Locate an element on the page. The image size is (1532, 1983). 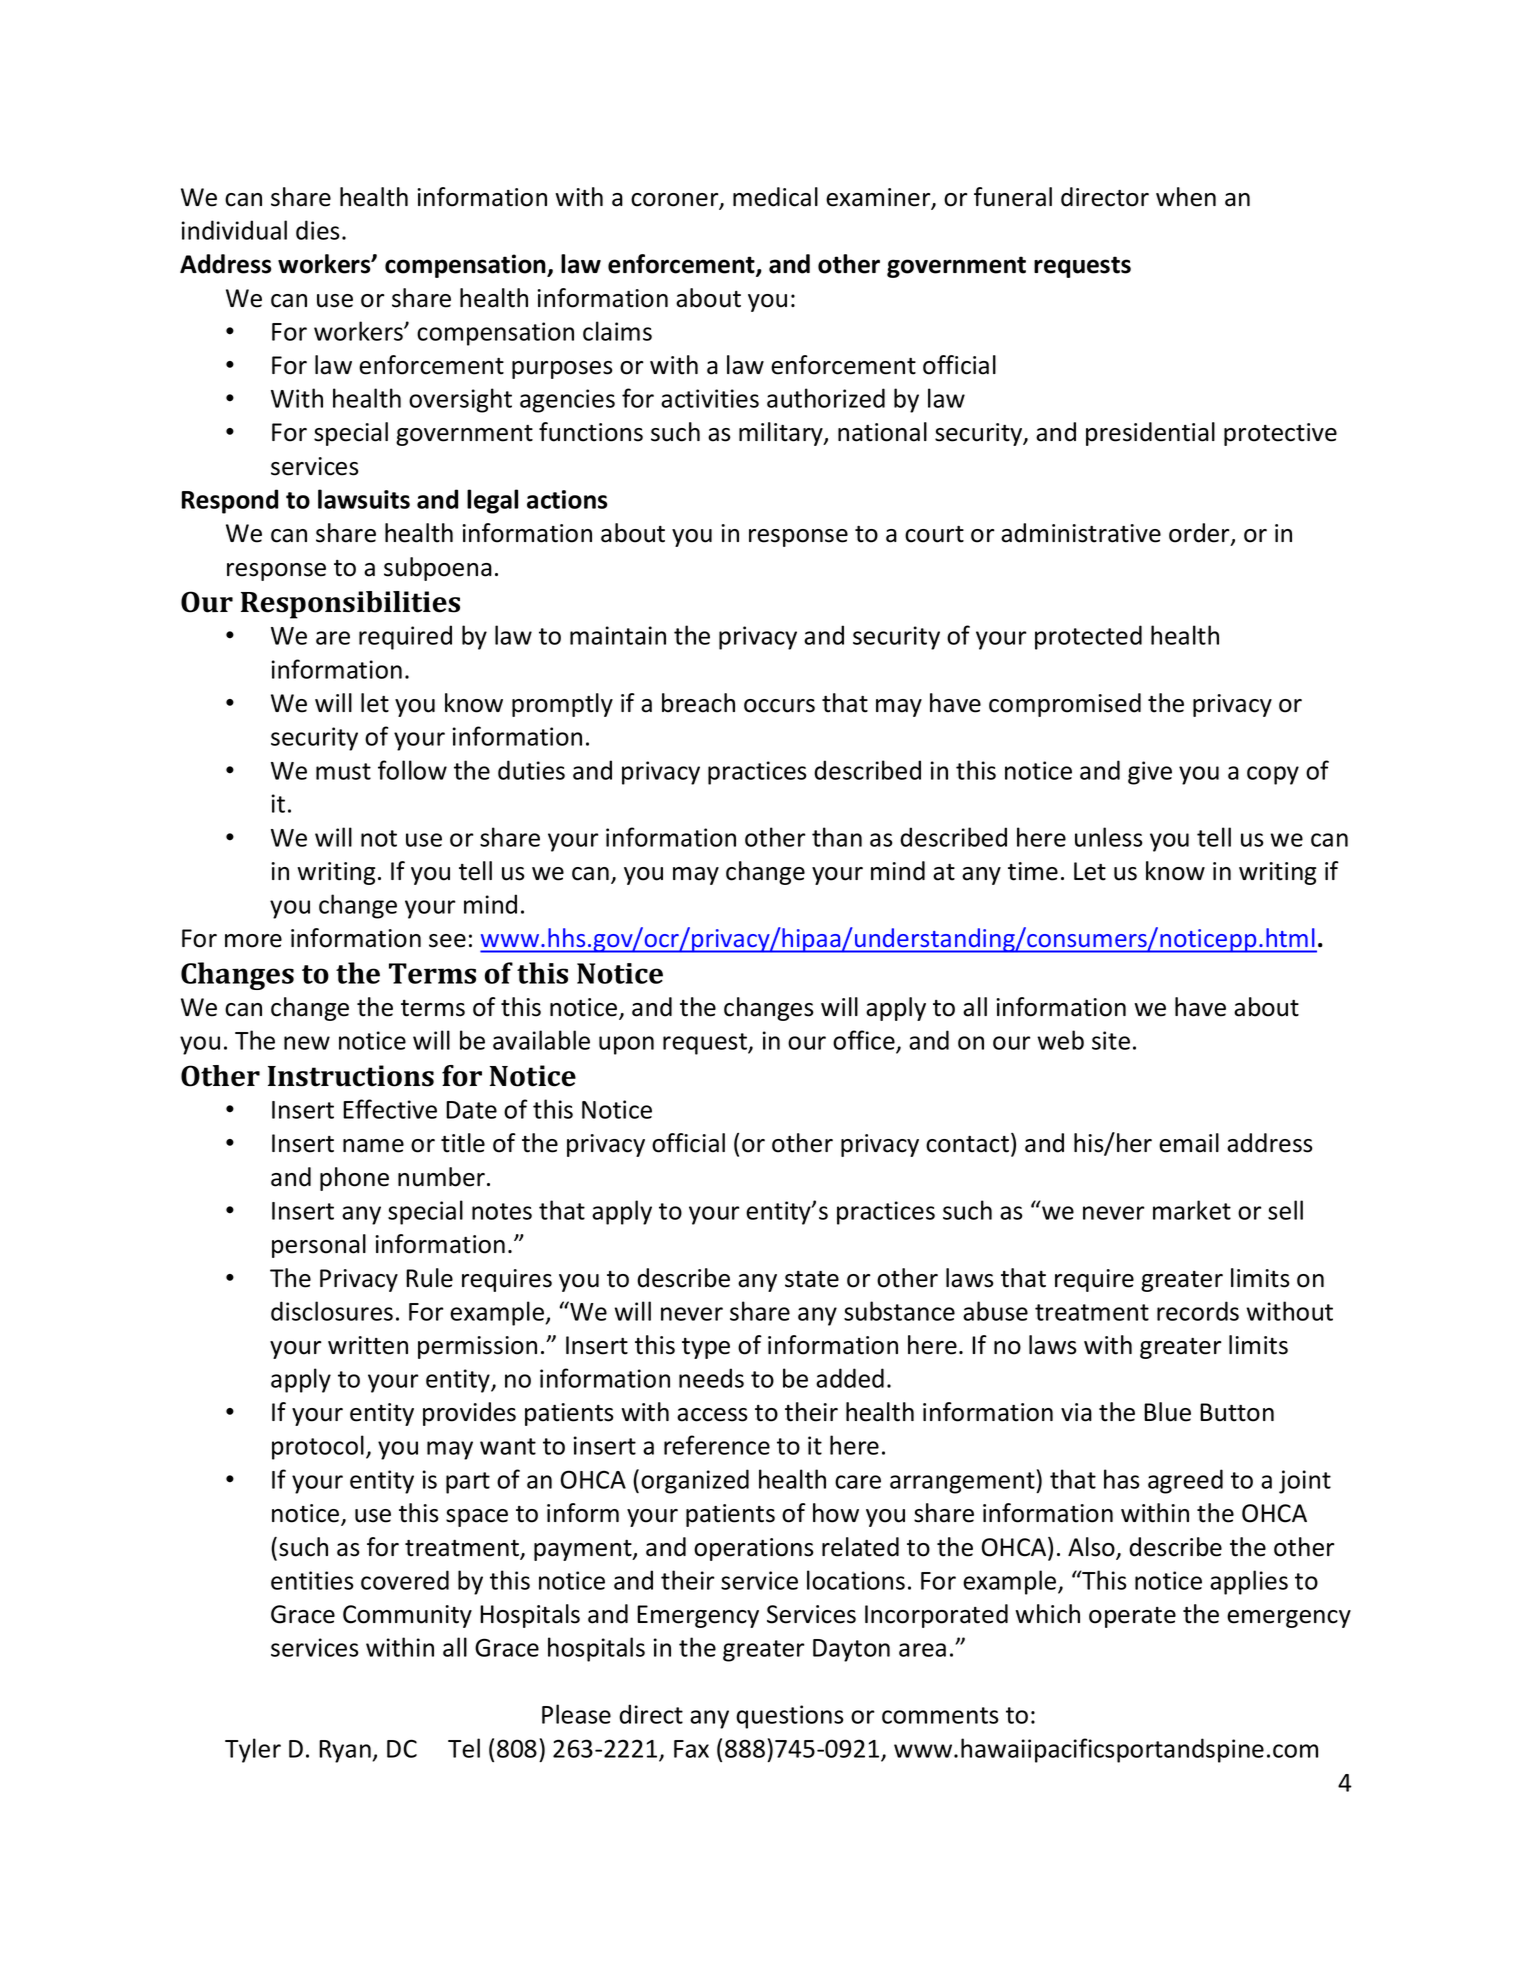
when is located at coordinates (1186, 197).
